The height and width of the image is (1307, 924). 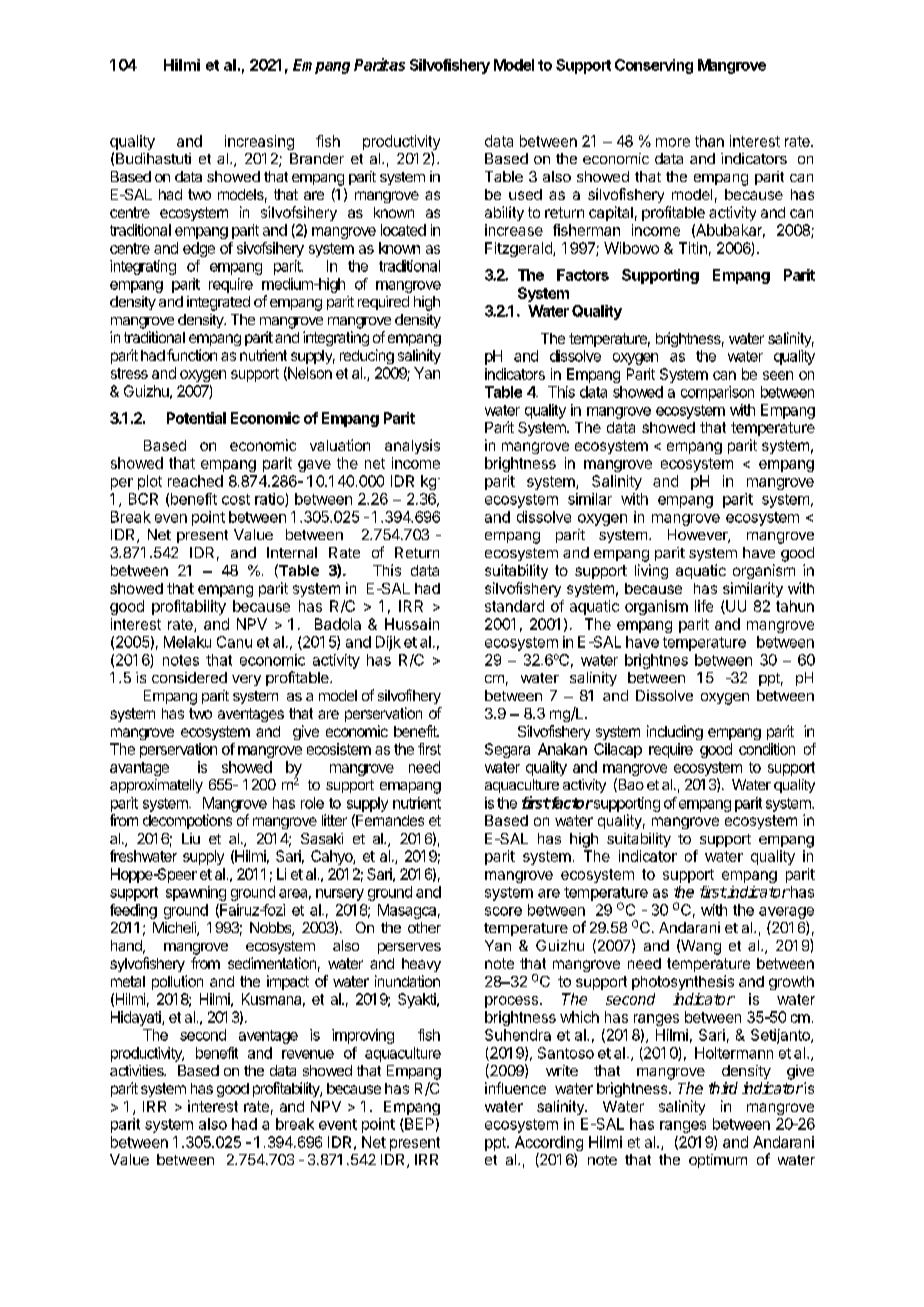 What do you see at coordinates (191, 838) in the image?
I see `Liu` at bounding box center [191, 838].
